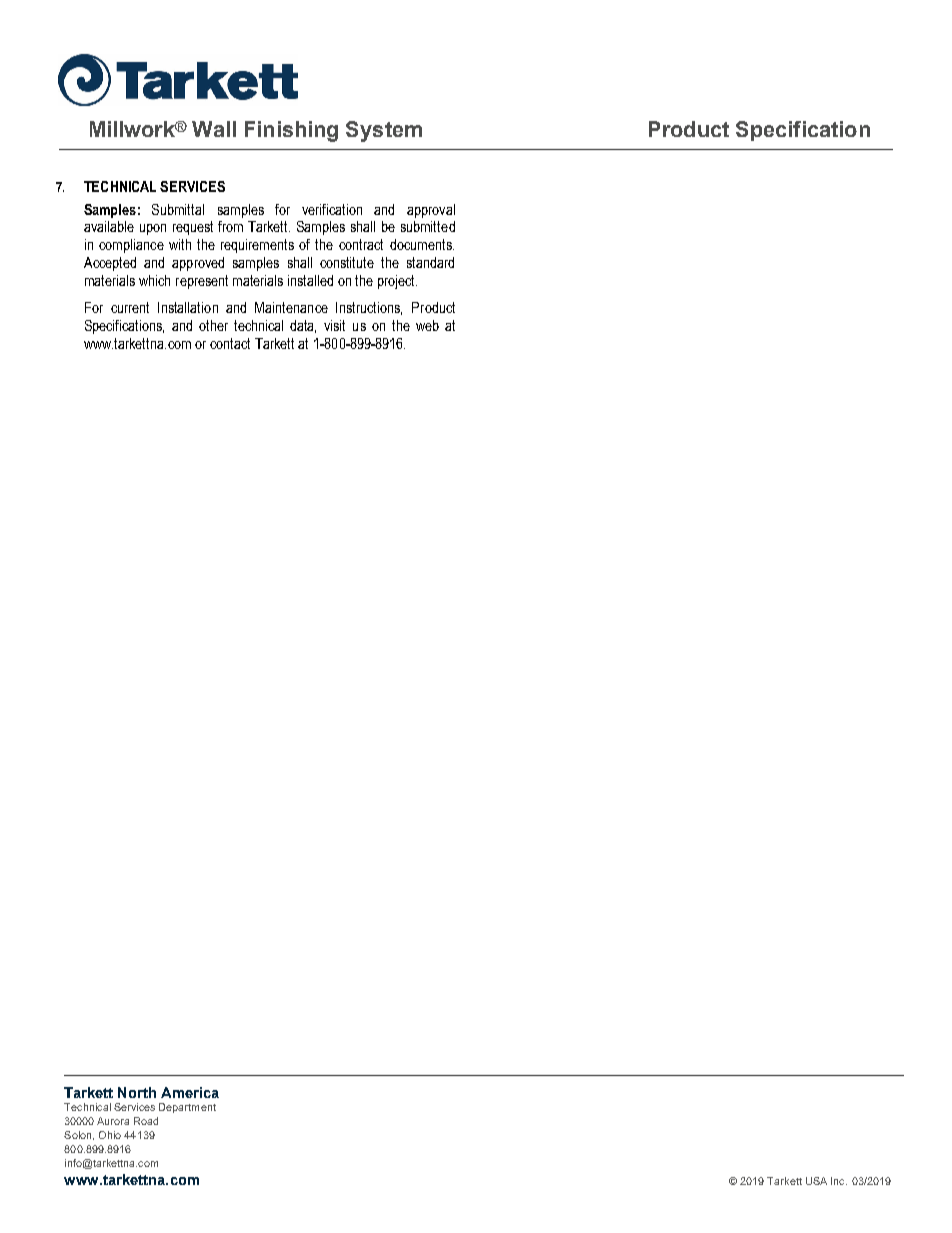 The height and width of the screenshot is (1233, 952). I want to click on web, so click(427, 325).
